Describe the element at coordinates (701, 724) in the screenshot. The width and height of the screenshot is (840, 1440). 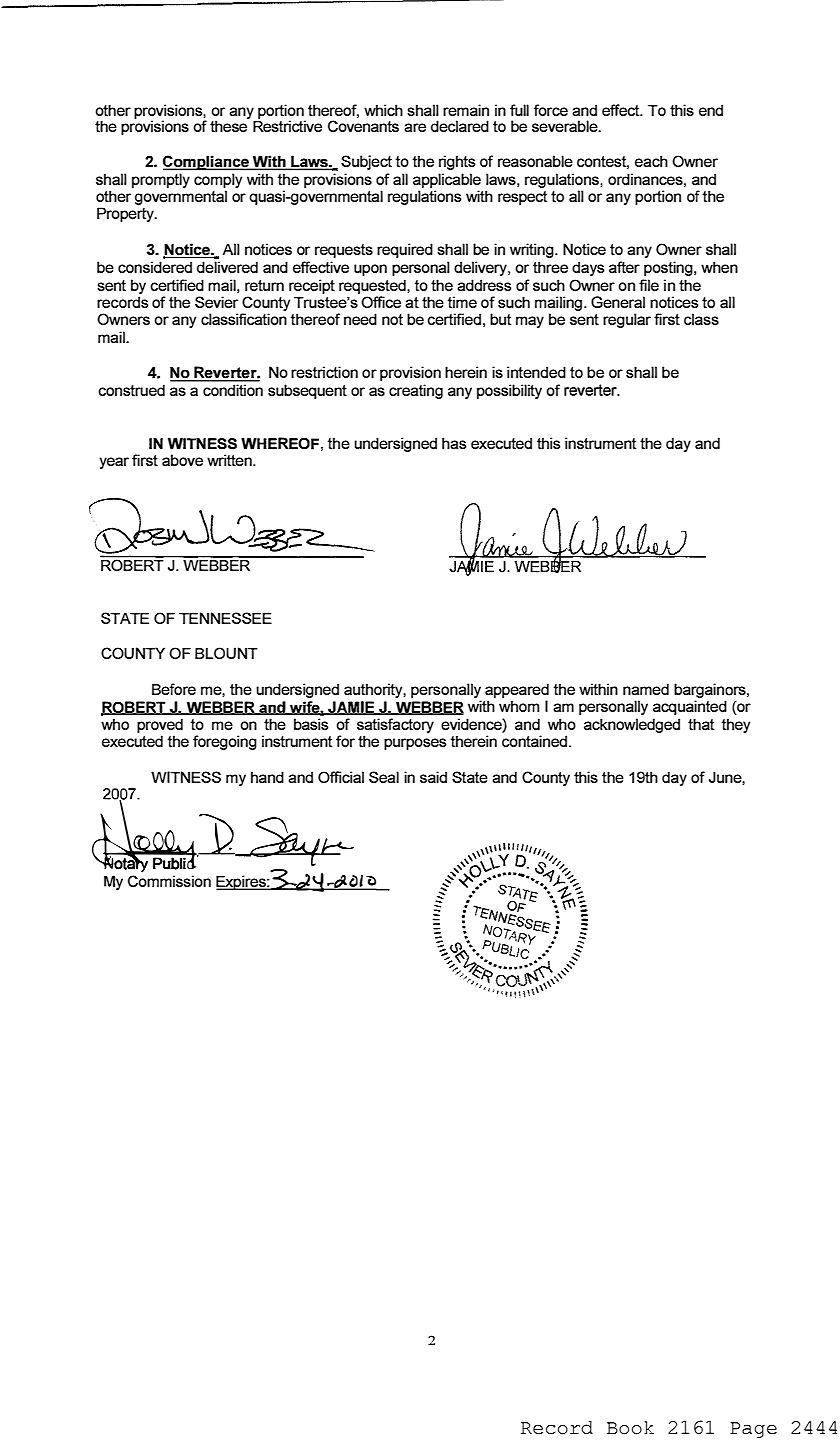
I see `that` at that location.
